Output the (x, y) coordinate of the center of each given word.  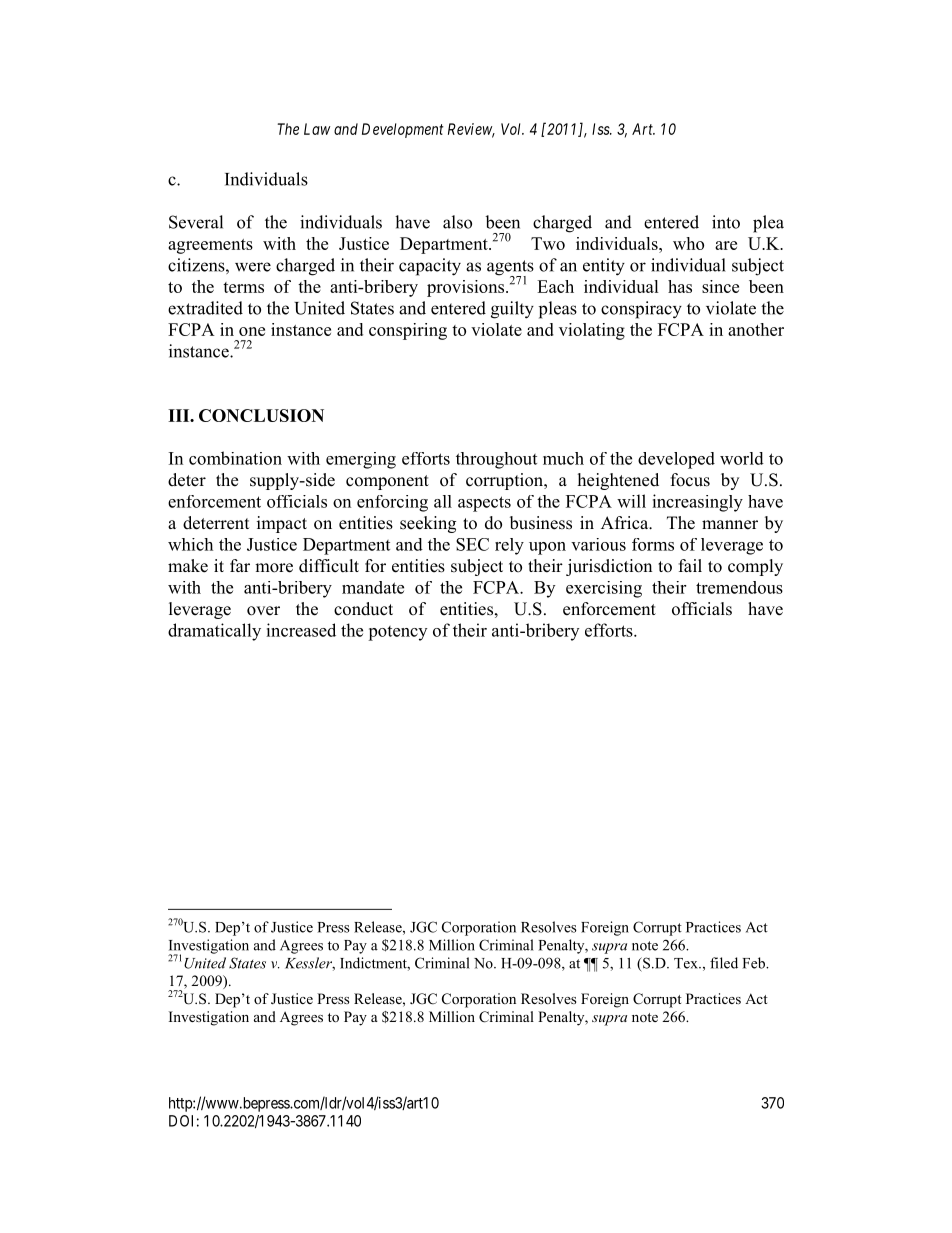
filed (724, 963)
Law (317, 129)
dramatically (214, 632)
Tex (687, 963)
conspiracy (641, 310)
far (240, 565)
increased (301, 630)
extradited (205, 308)
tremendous (739, 587)
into (726, 222)
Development (403, 130)
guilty (512, 310)
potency (397, 633)
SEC (472, 544)
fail (690, 565)
